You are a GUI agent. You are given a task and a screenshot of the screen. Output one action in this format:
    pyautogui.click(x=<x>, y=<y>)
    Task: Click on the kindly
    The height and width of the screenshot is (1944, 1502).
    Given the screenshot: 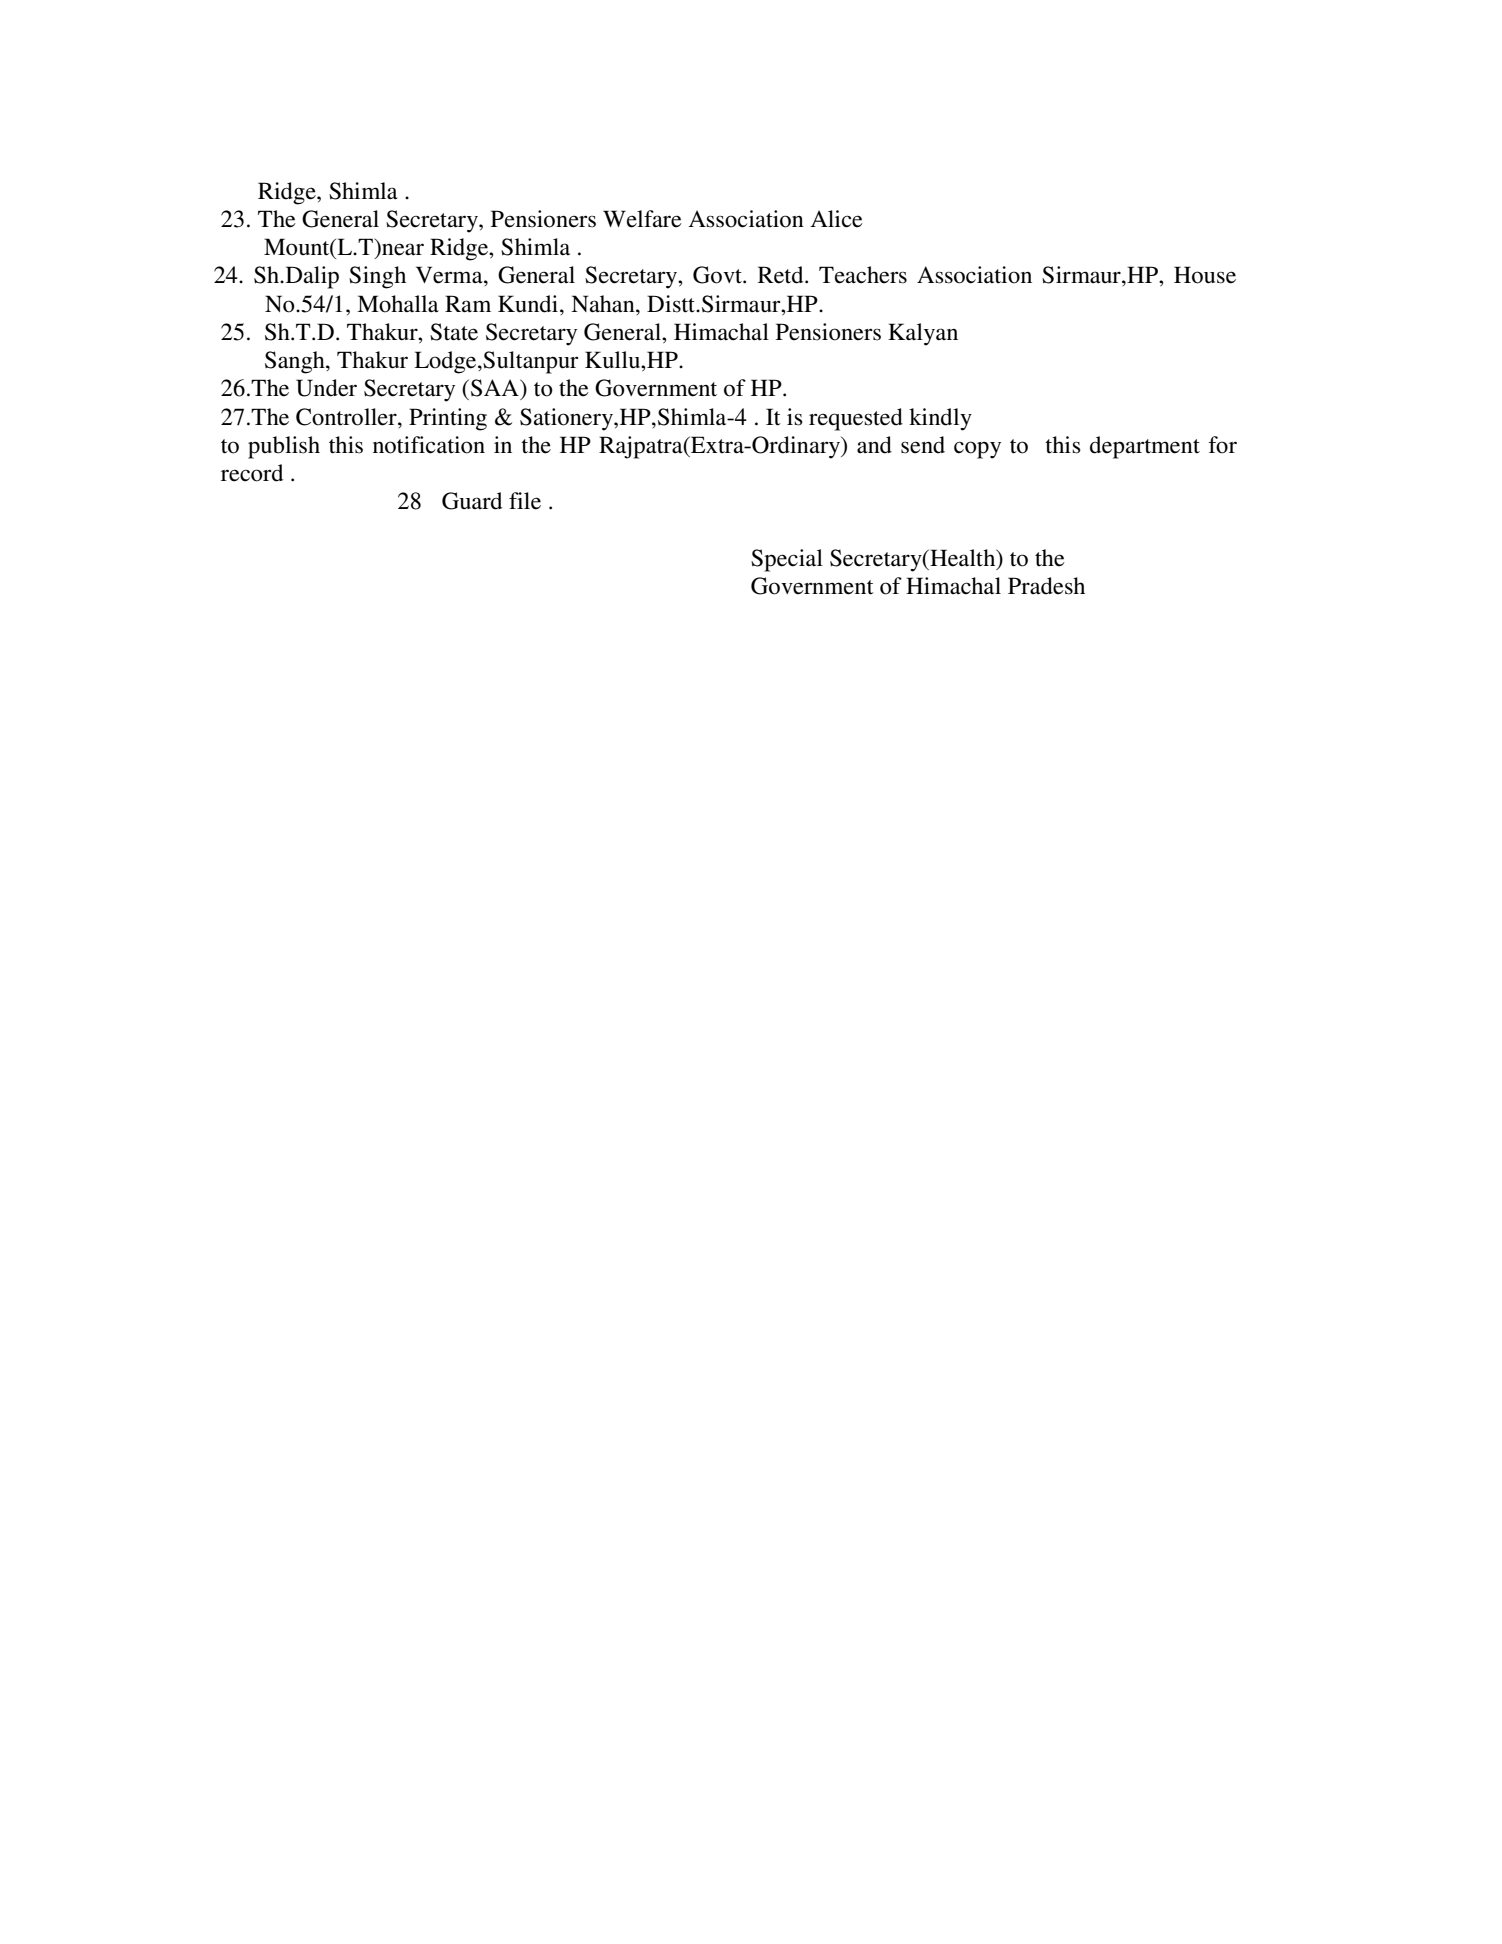 What is the action you would take?
    pyautogui.click(x=940, y=419)
